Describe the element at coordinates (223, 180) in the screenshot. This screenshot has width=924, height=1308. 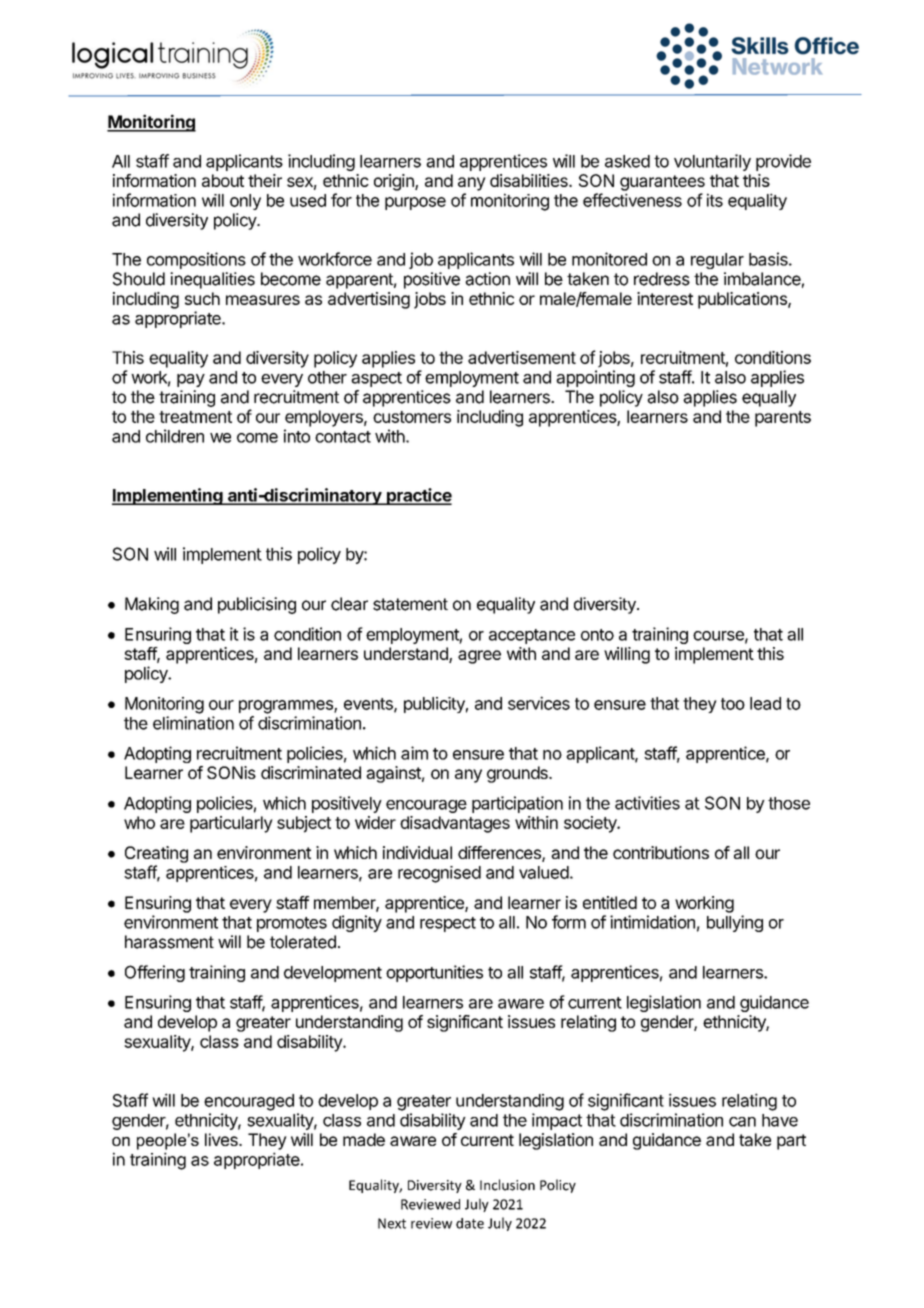
I see `about` at that location.
